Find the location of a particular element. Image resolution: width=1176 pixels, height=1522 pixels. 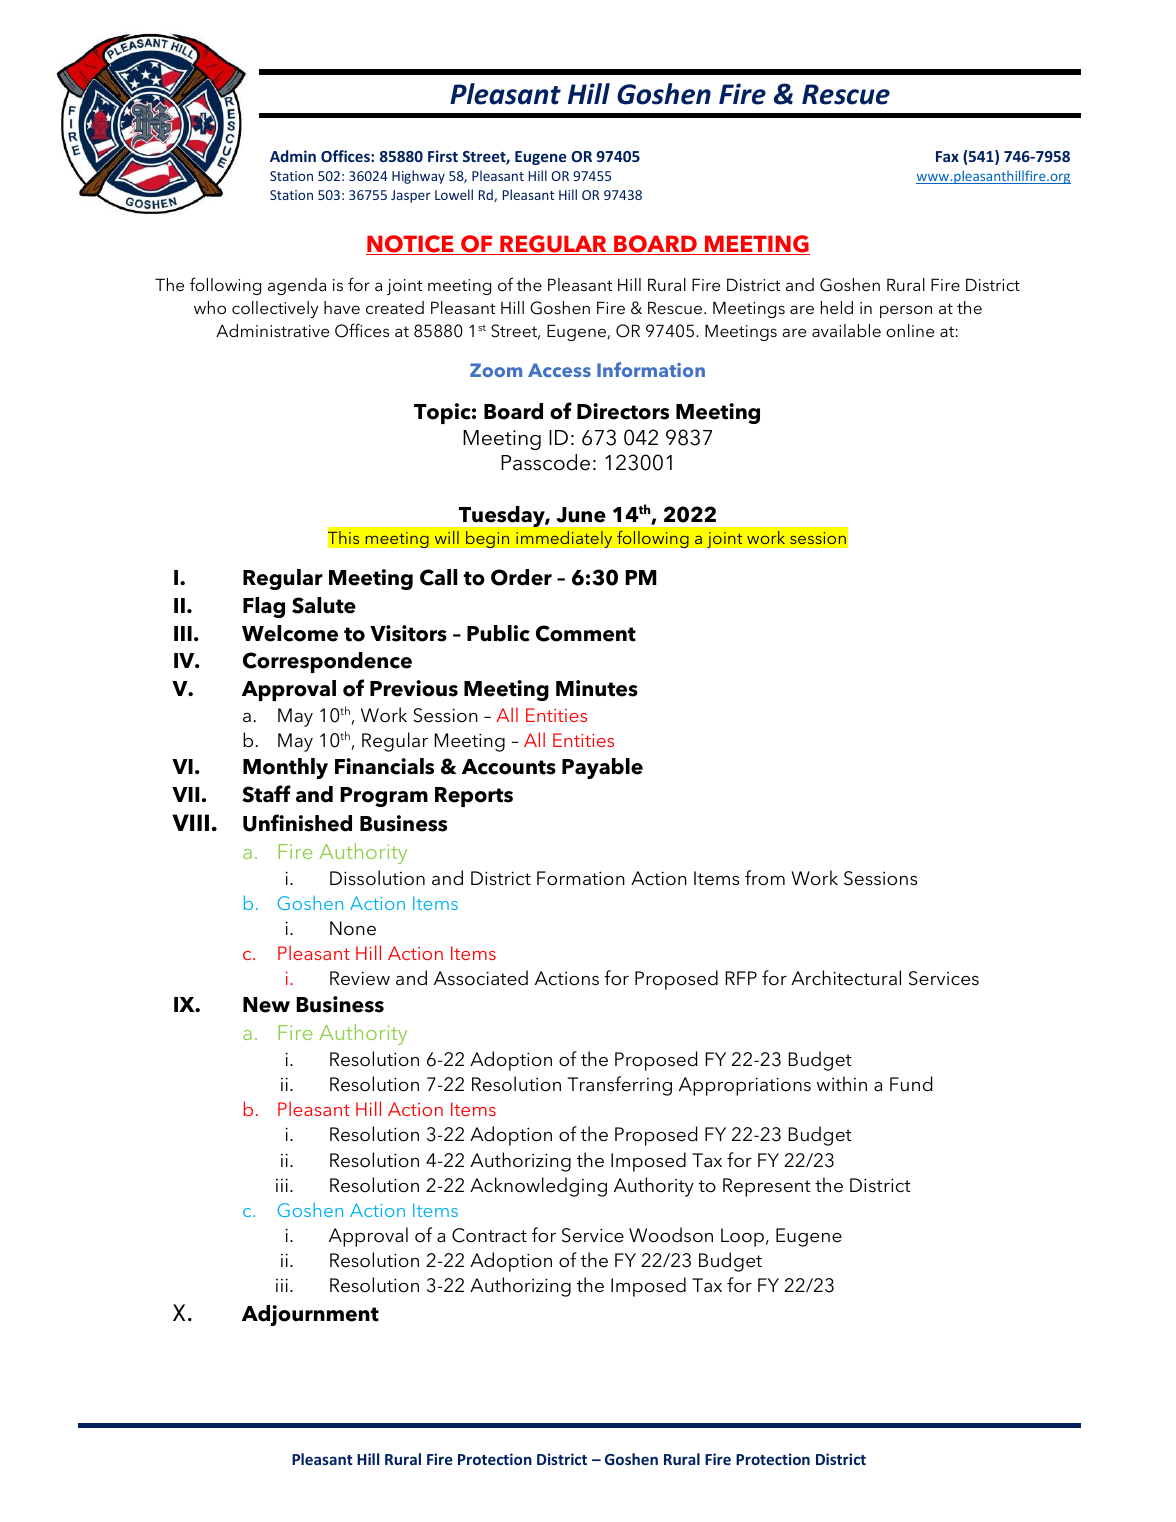

available is located at coordinates (846, 330).
